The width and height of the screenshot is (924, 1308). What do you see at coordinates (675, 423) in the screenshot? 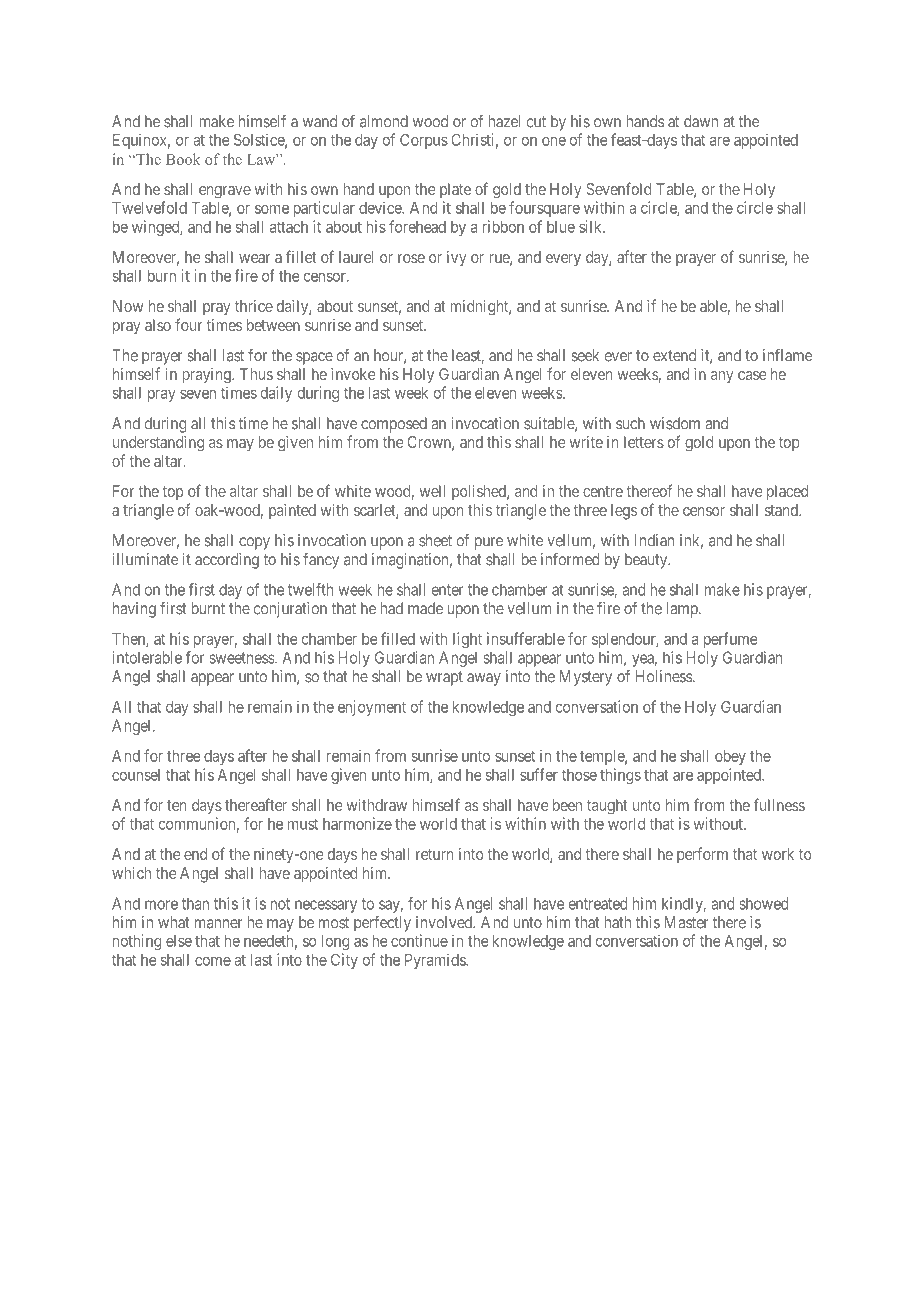
I see `wisdom` at bounding box center [675, 423].
